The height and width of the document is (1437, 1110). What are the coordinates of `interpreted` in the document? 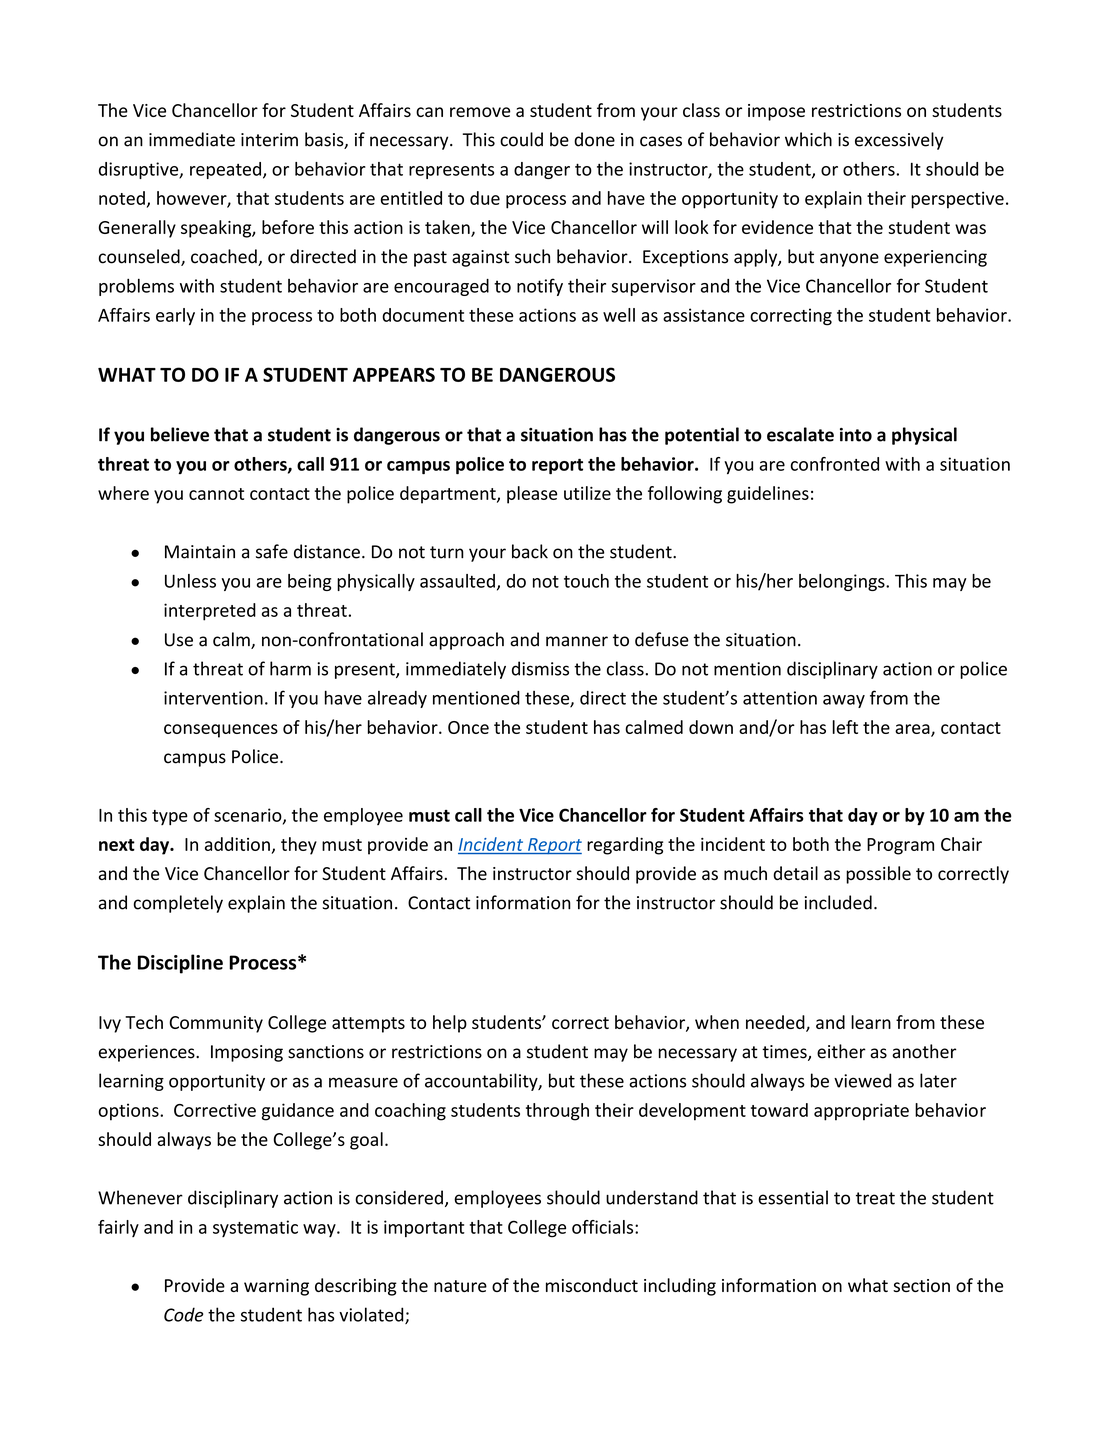 It's located at (210, 612).
